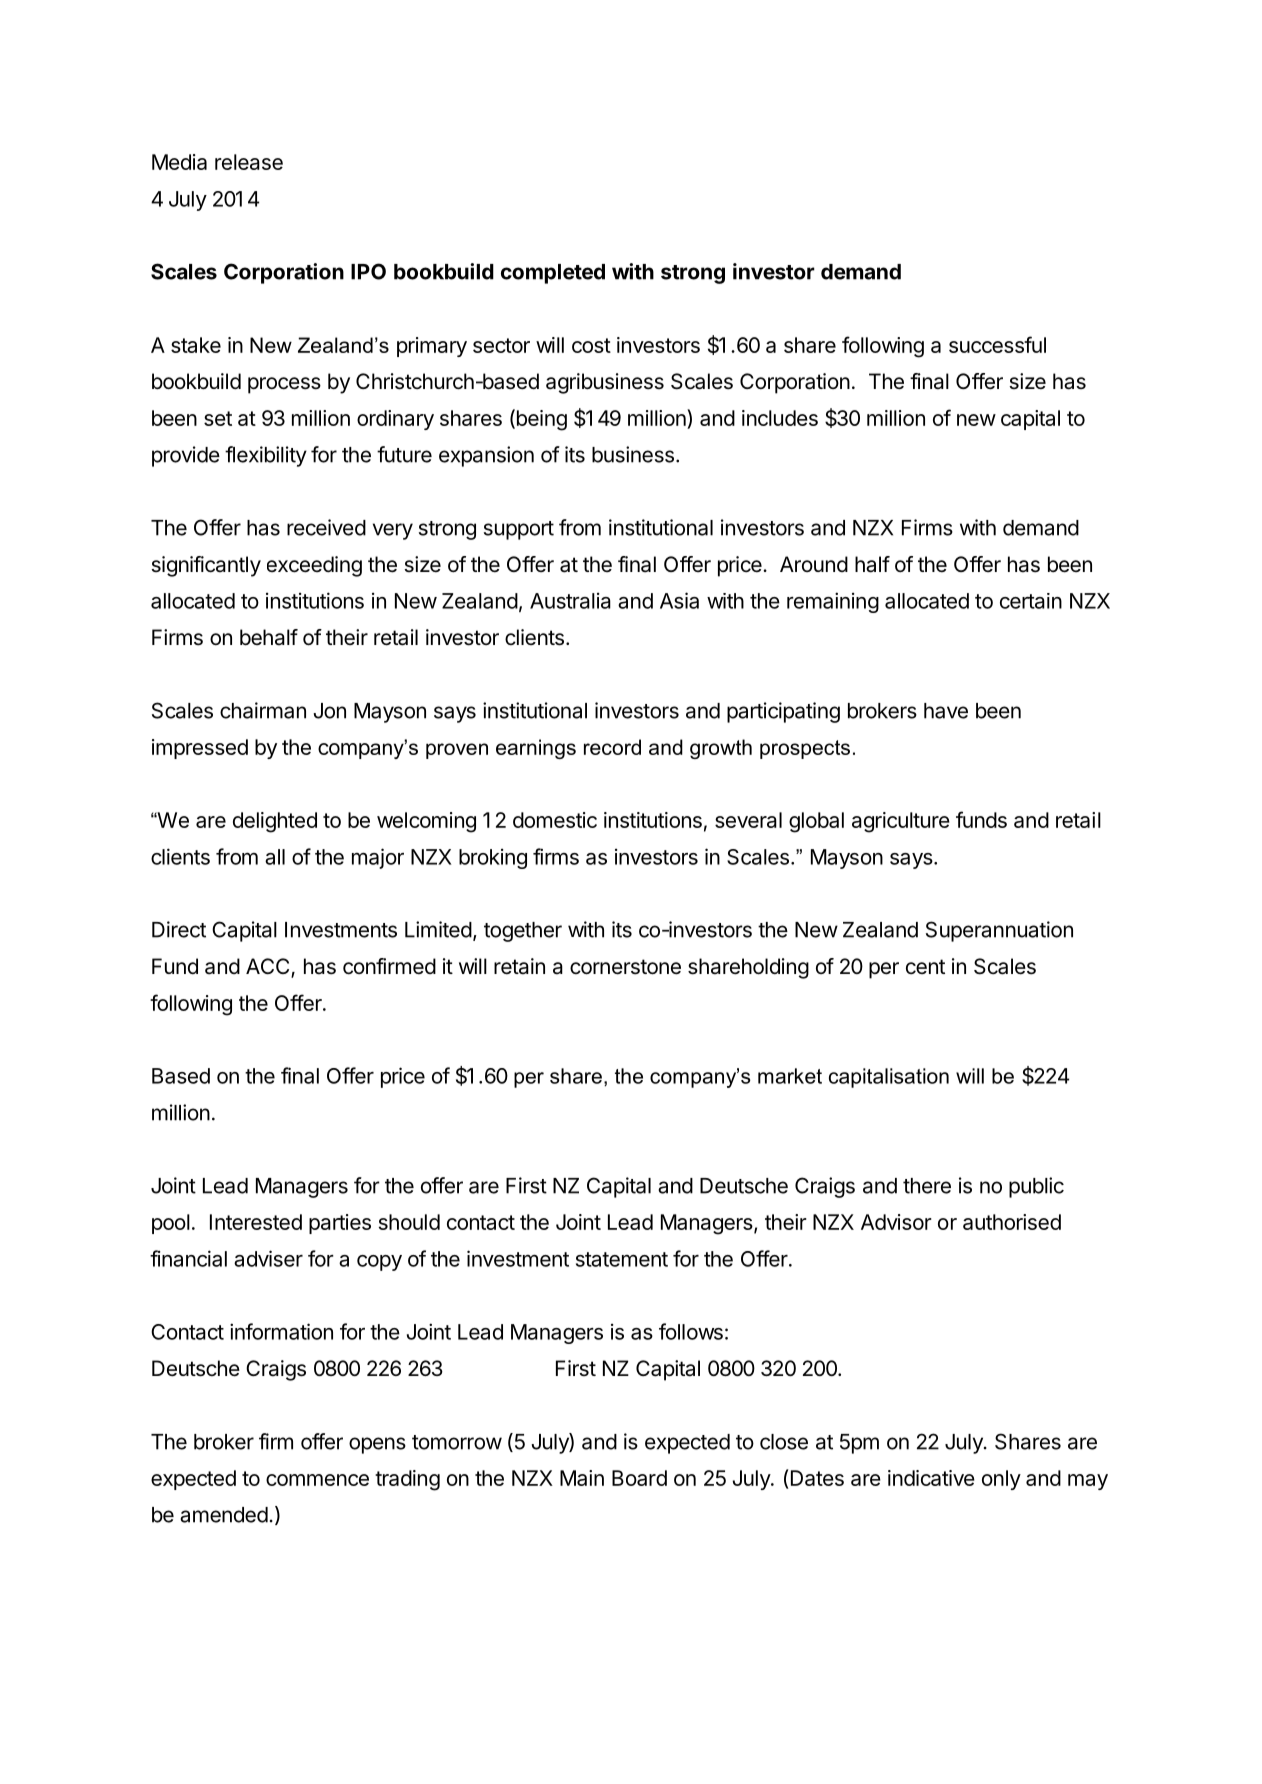  Describe the element at coordinates (275, 822) in the document. I see `delighted` at that location.
